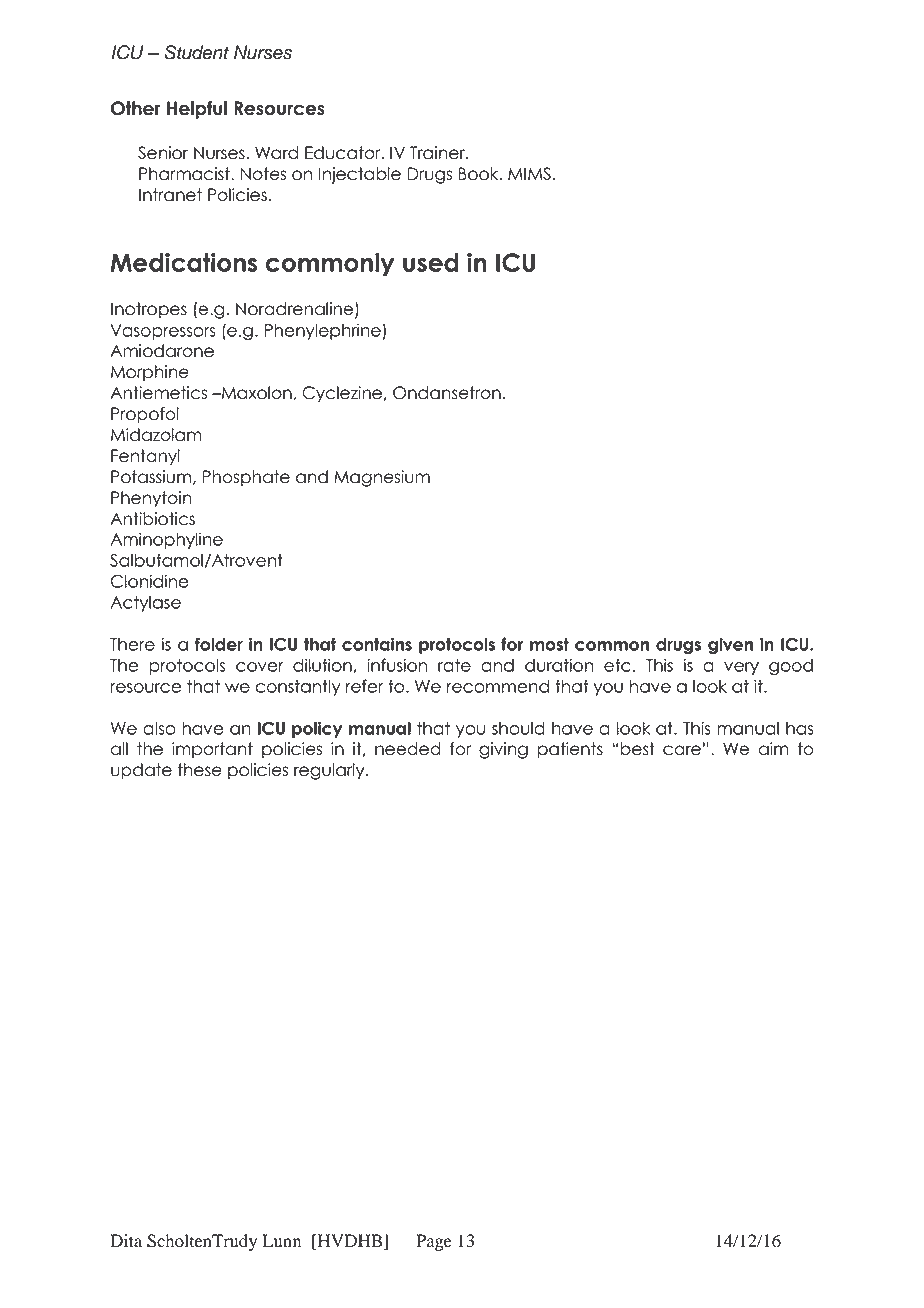 This document has width=924, height=1308. What do you see at coordinates (282, 1241) in the document?
I see `Lunn` at bounding box center [282, 1241].
